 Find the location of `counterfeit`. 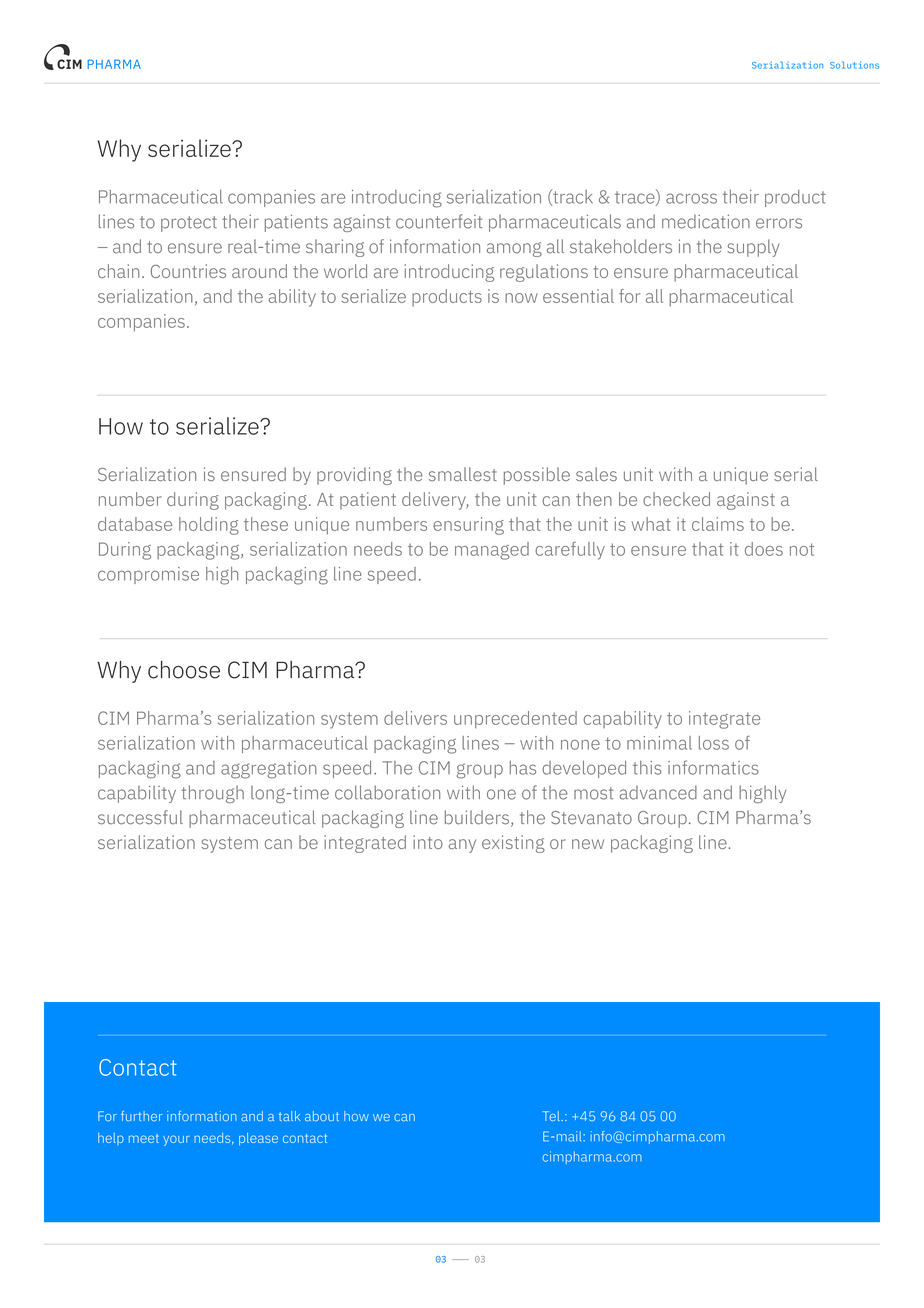

counterfeit is located at coordinates (439, 221).
